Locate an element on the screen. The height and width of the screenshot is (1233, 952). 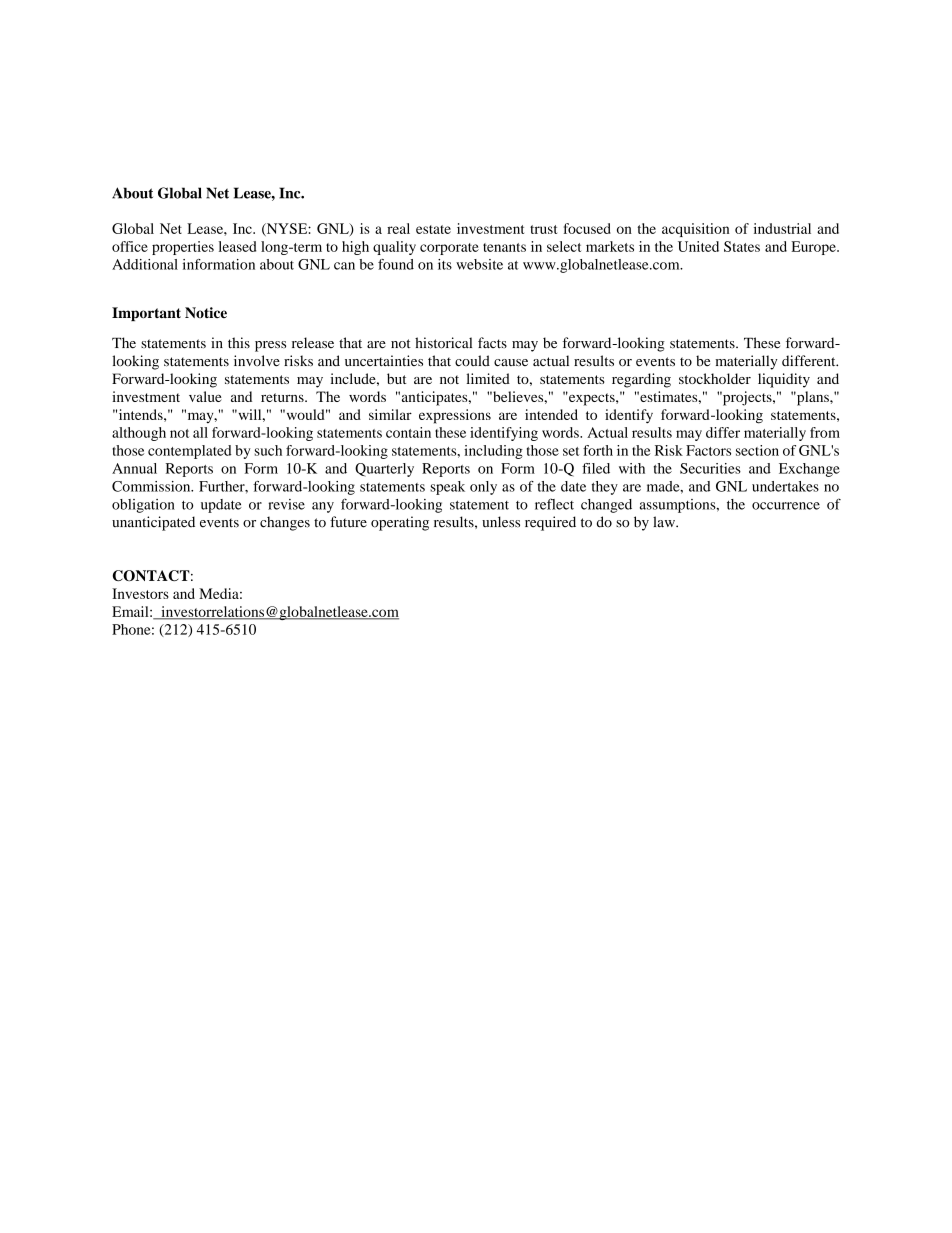
law is located at coordinates (665, 522).
